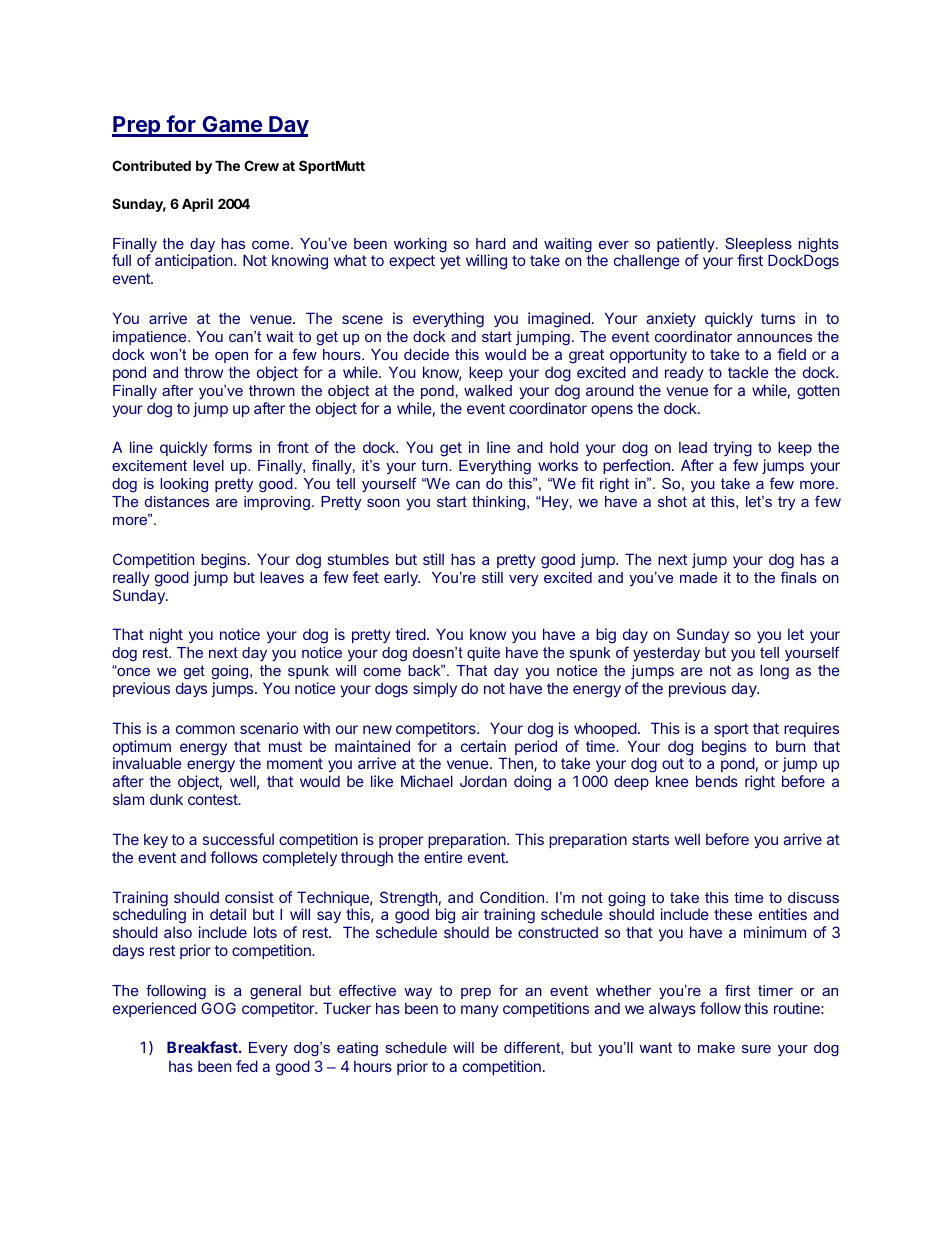  Describe the element at coordinates (203, 1047) in the screenshot. I see `Breakfast` at that location.
